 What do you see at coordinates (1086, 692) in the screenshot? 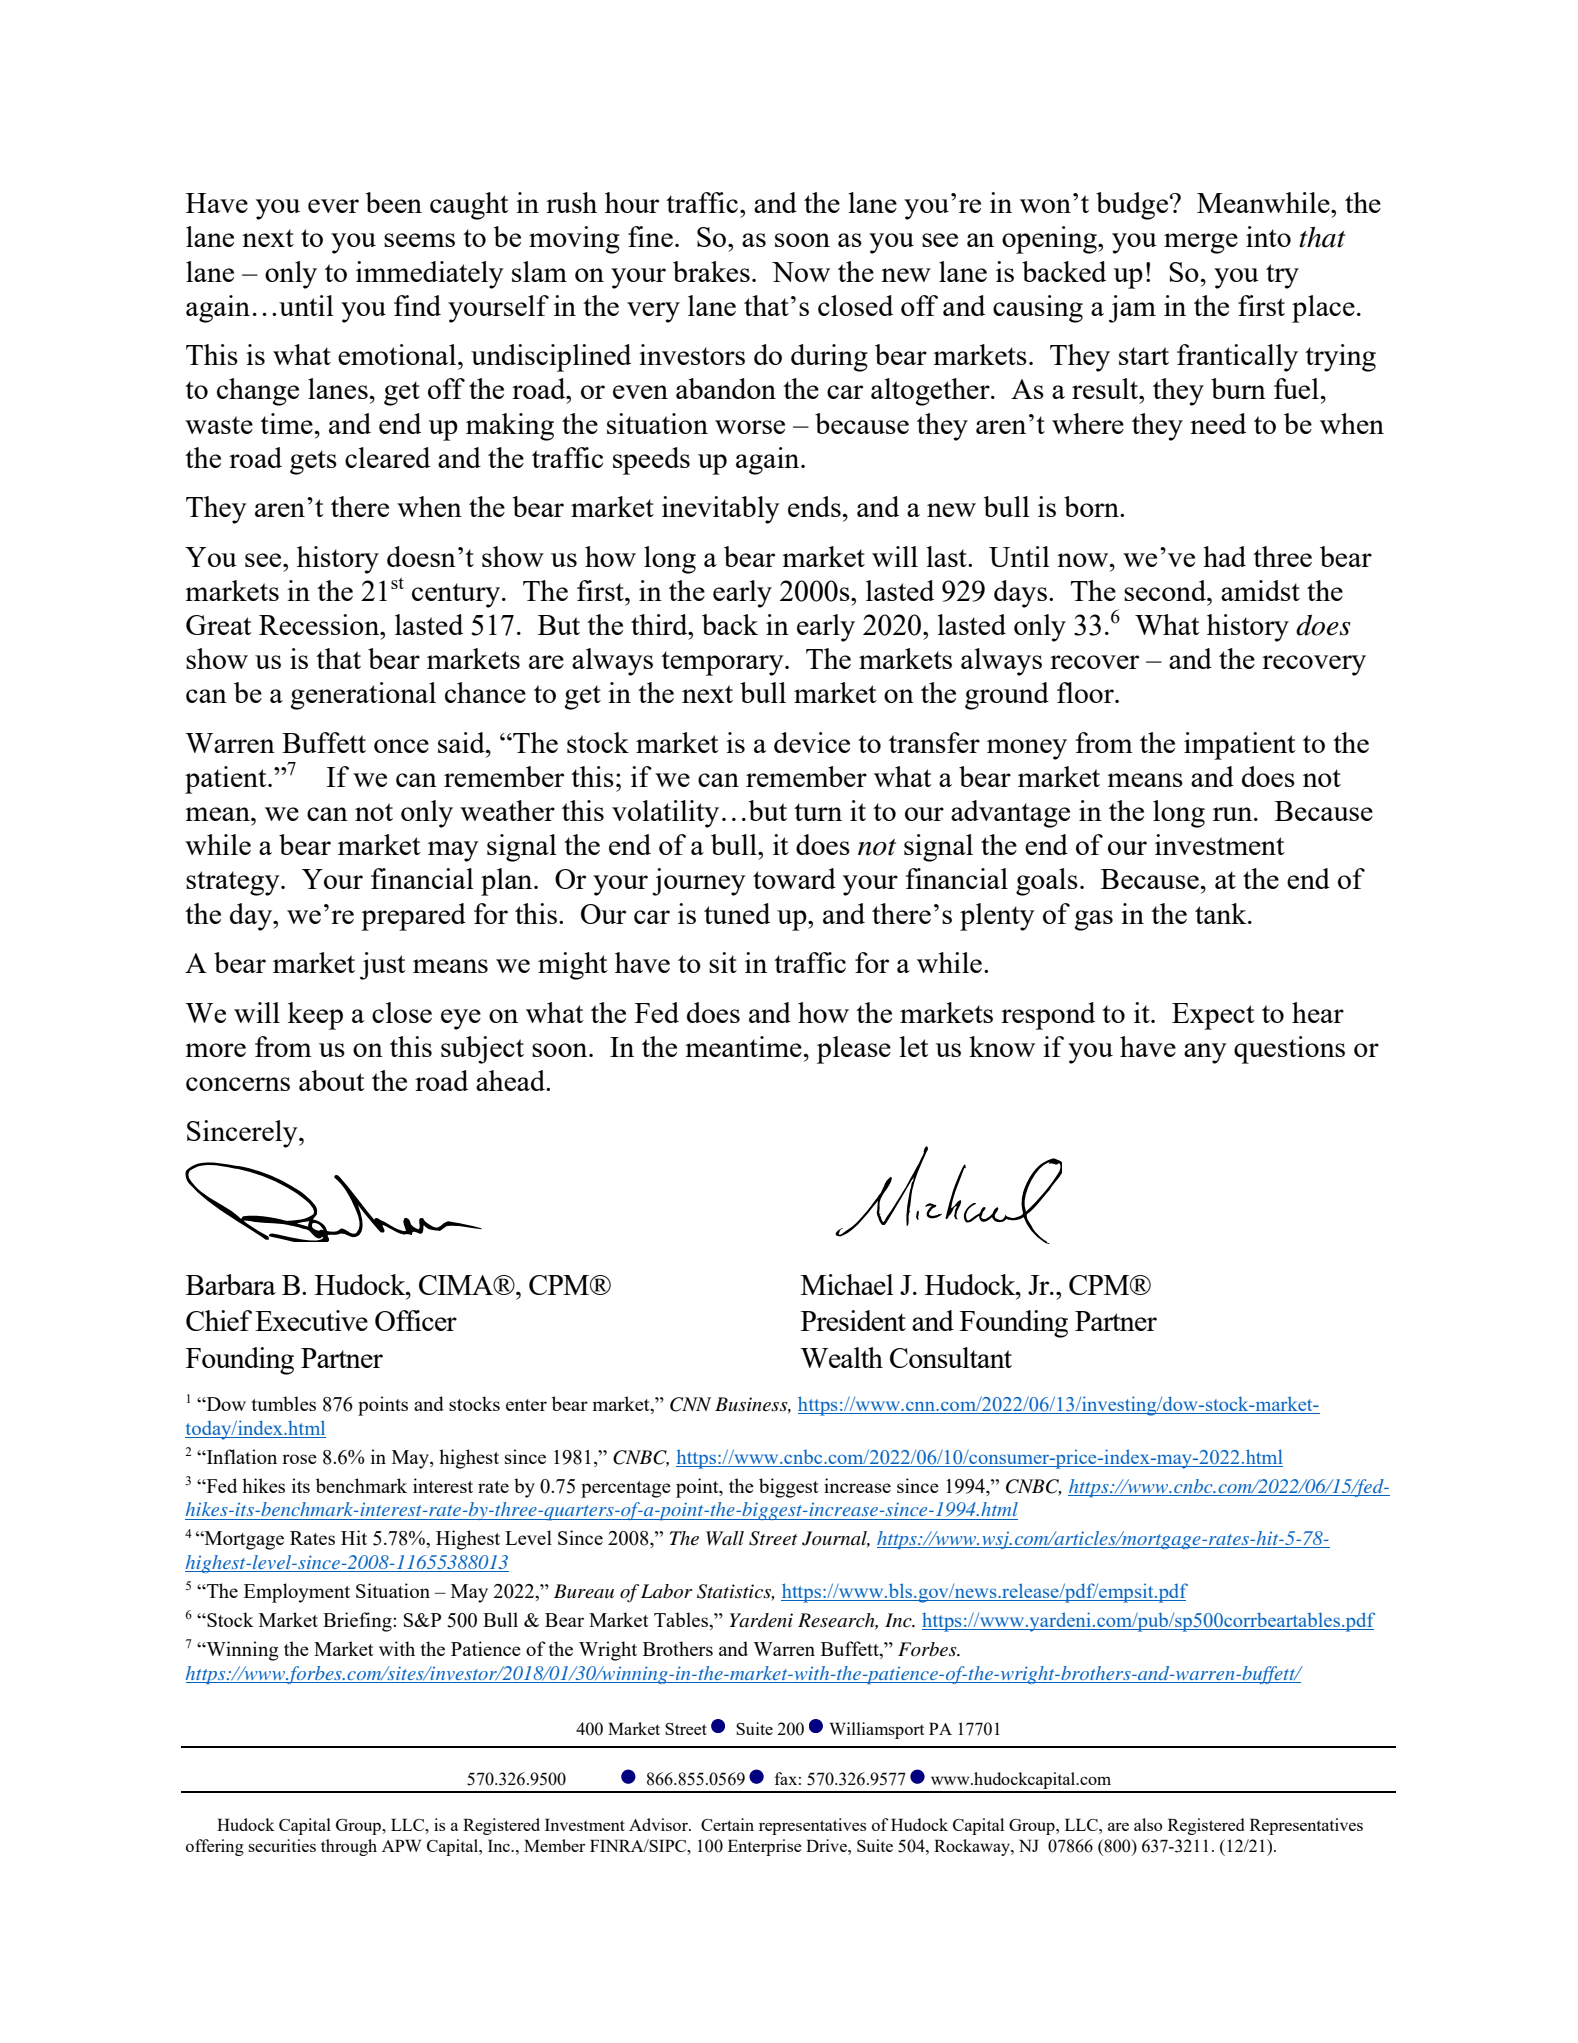
I see `floor` at bounding box center [1086, 692].
